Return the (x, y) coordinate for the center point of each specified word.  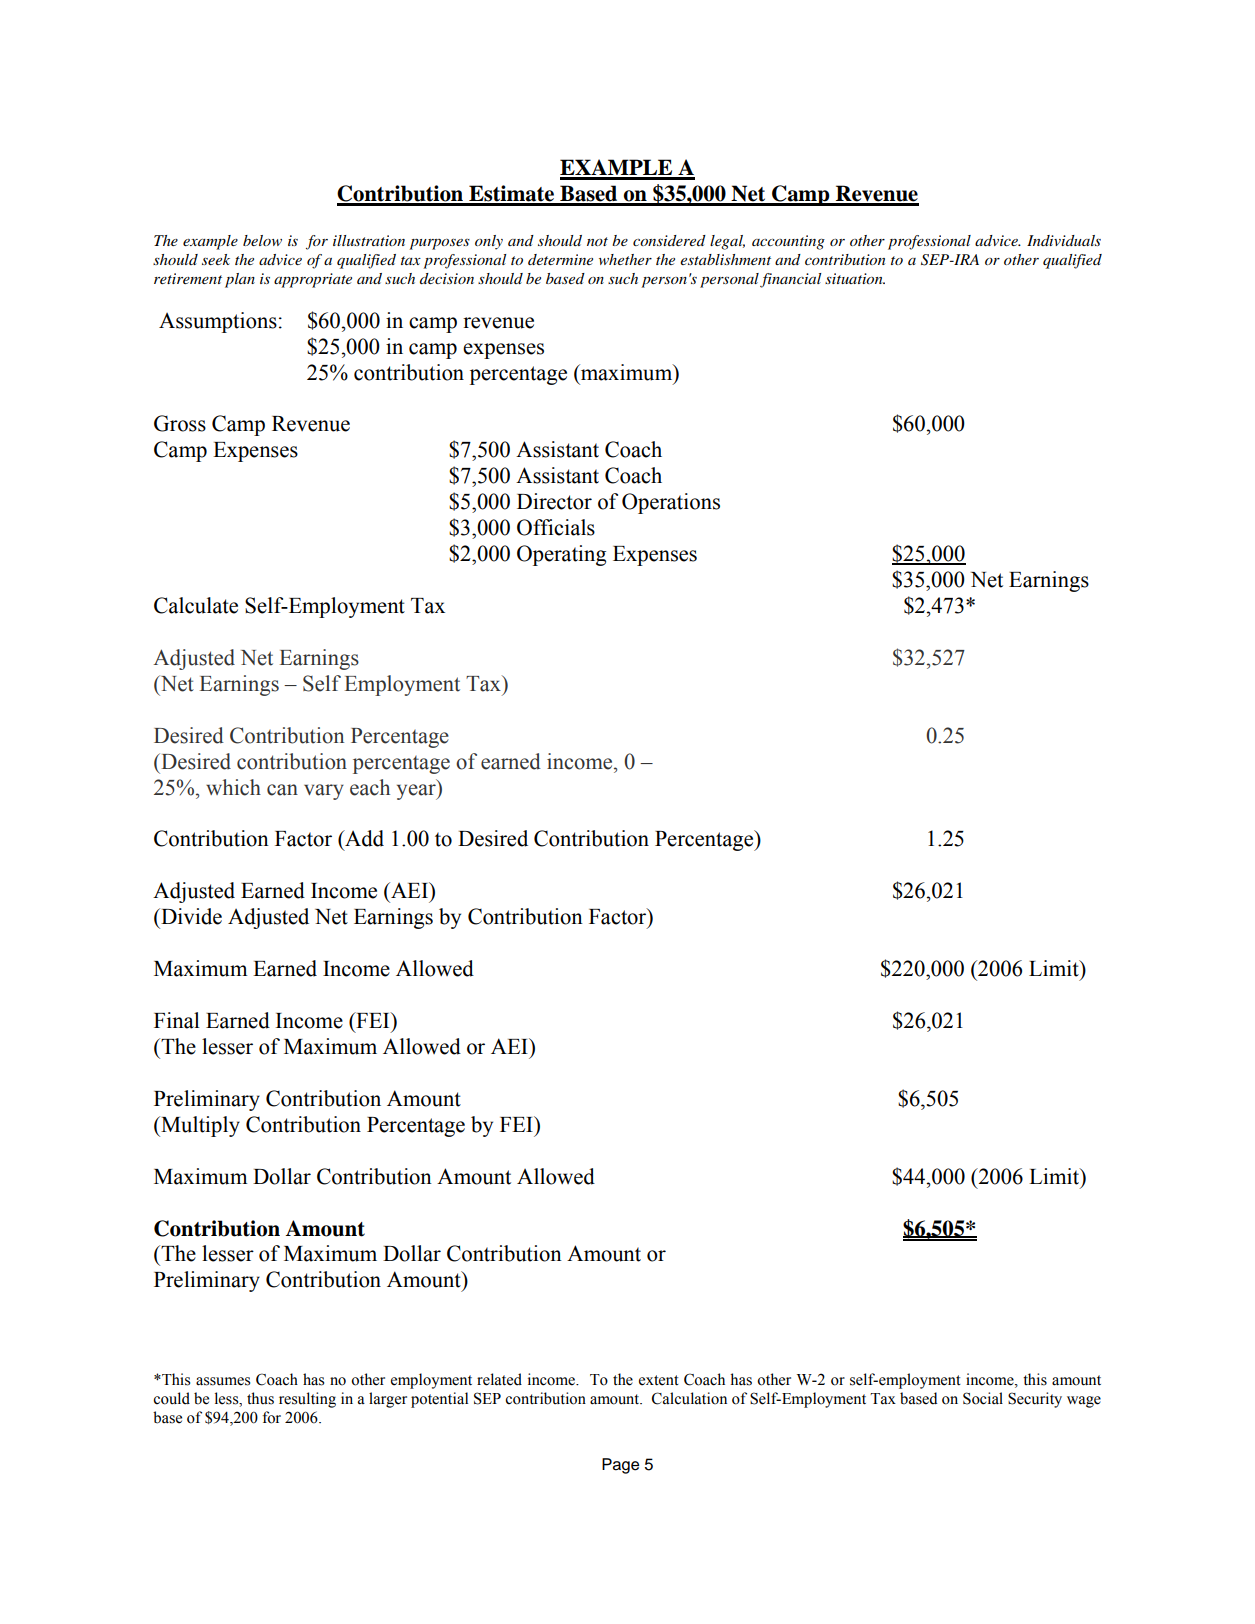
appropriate (313, 280)
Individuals (1064, 240)
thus (260, 1398)
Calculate (196, 605)
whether (625, 259)
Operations (671, 503)
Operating (561, 555)
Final (177, 1020)
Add (363, 838)
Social (983, 1398)
